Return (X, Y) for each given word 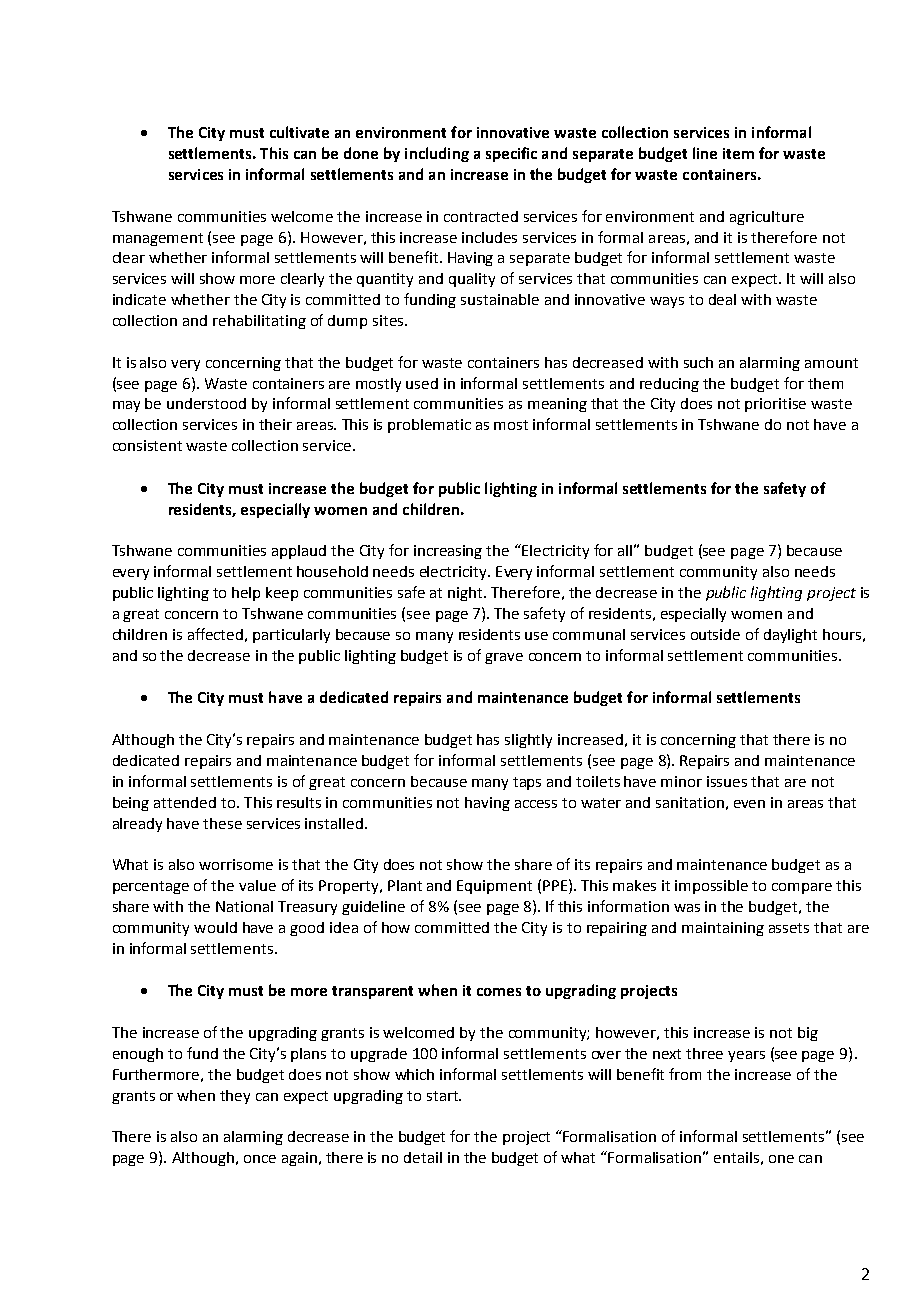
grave (504, 658)
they (235, 1097)
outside (715, 634)
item (738, 153)
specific (511, 154)
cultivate (299, 132)
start (443, 1096)
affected (215, 634)
